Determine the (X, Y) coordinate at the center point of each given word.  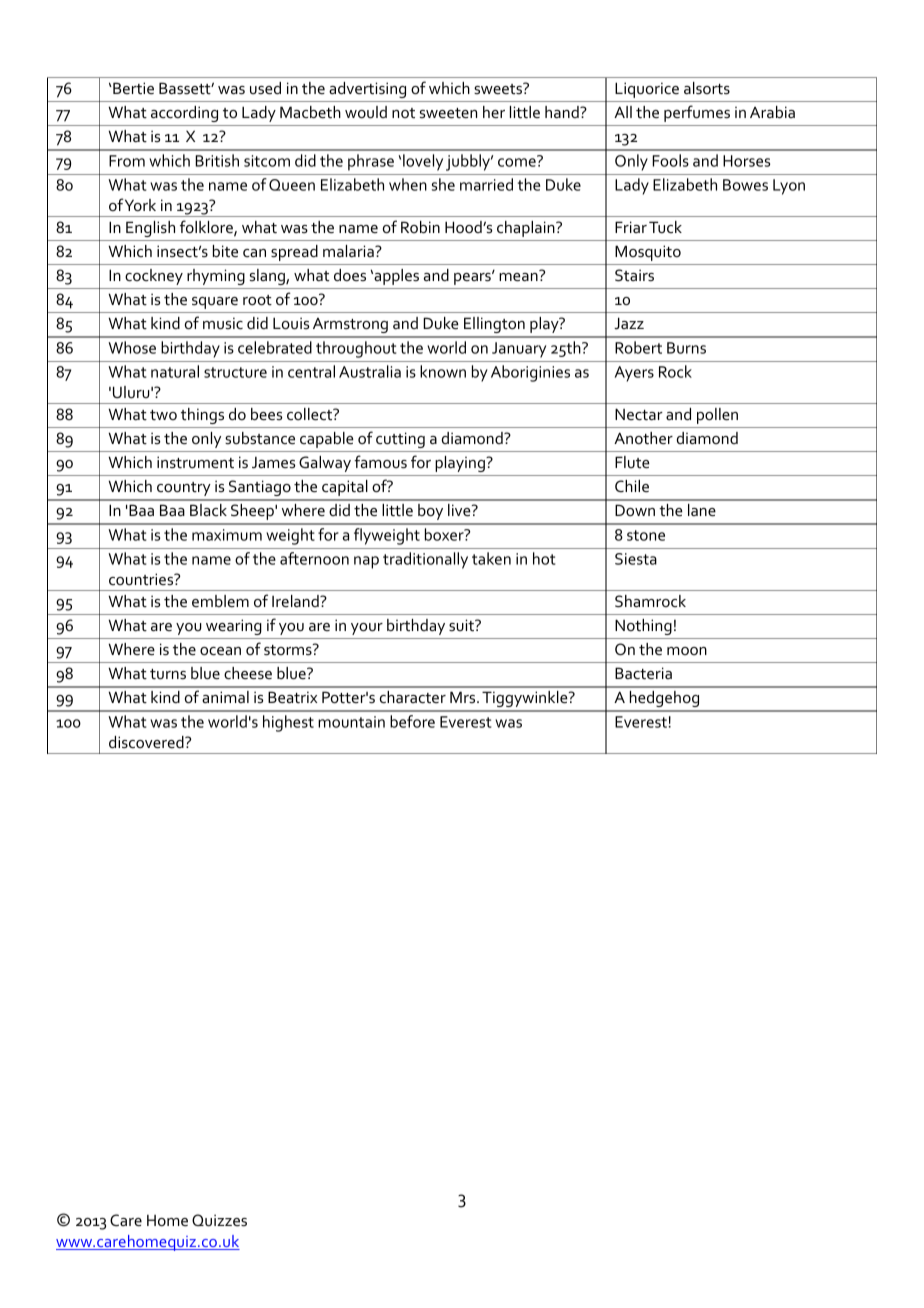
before (412, 721)
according (184, 114)
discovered (147, 742)
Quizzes (219, 1220)
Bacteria (643, 673)
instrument (195, 462)
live (460, 510)
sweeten (448, 113)
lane (702, 510)
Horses (746, 161)
